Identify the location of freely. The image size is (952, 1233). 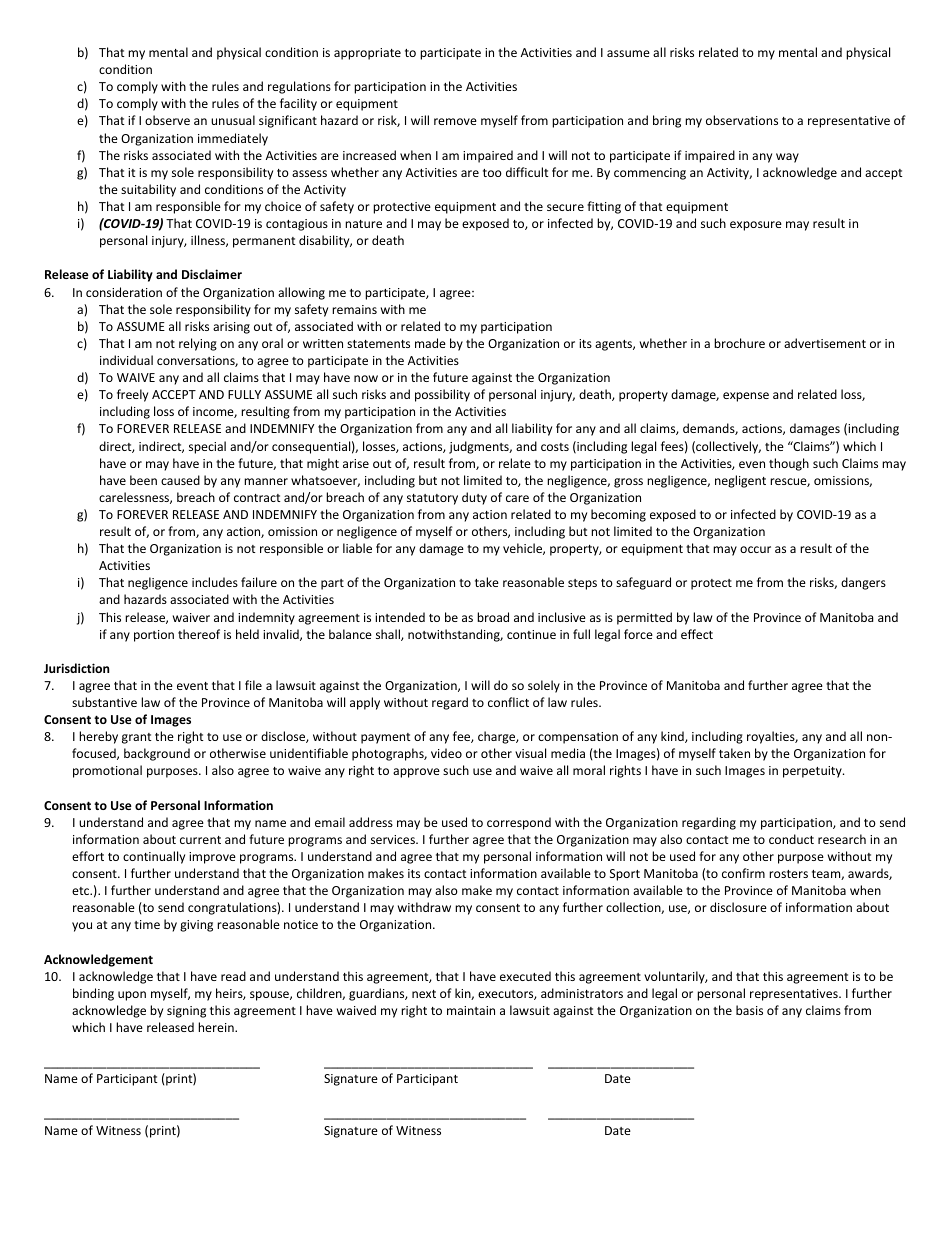
(132, 395).
